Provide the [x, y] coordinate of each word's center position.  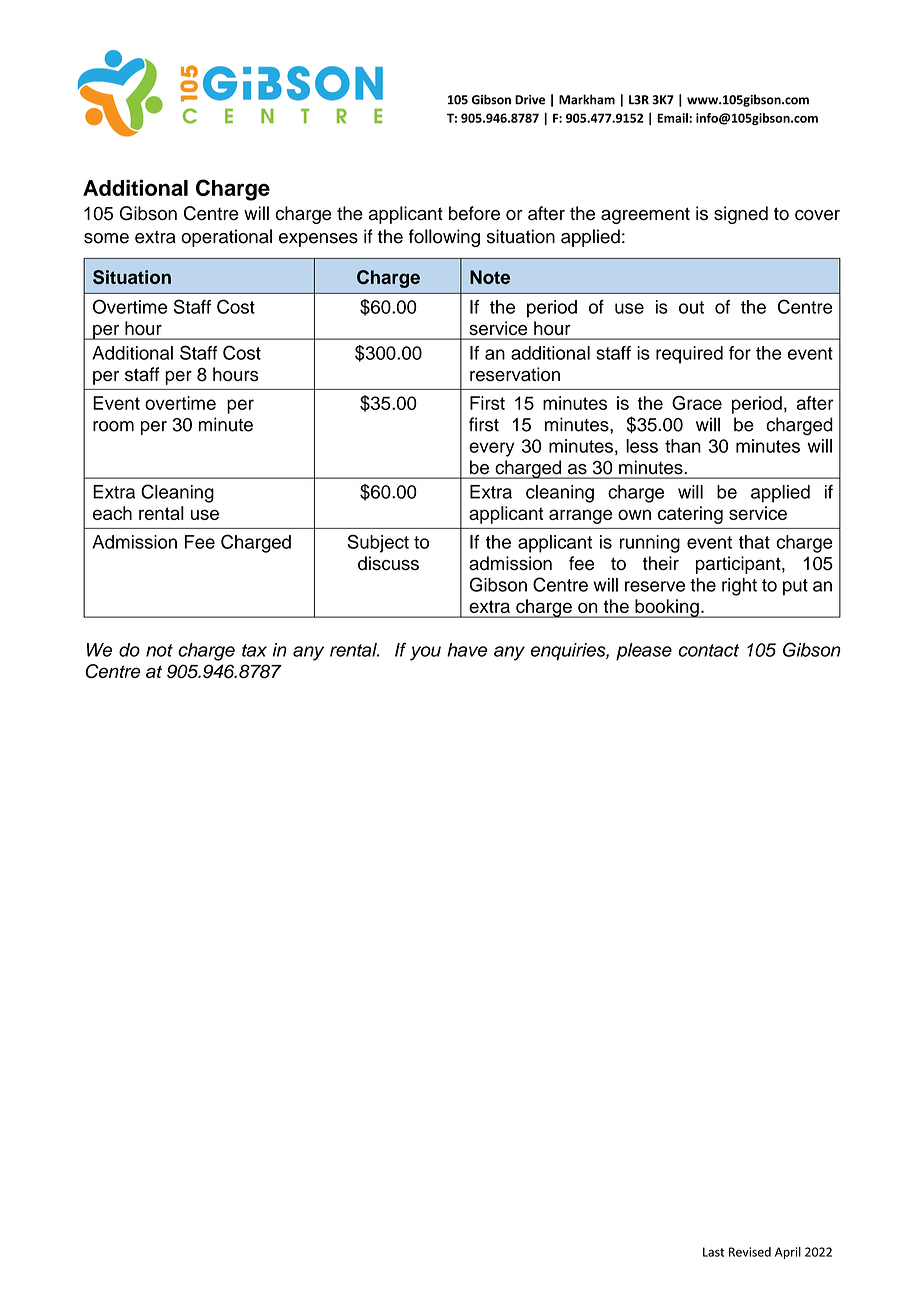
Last [714, 1252]
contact [708, 650]
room [113, 426]
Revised [750, 1252]
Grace [697, 403]
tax [254, 650]
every [491, 449]
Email [673, 118]
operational [226, 238]
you [425, 653]
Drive [530, 100]
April [788, 1253]
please [644, 652]
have [467, 650]
